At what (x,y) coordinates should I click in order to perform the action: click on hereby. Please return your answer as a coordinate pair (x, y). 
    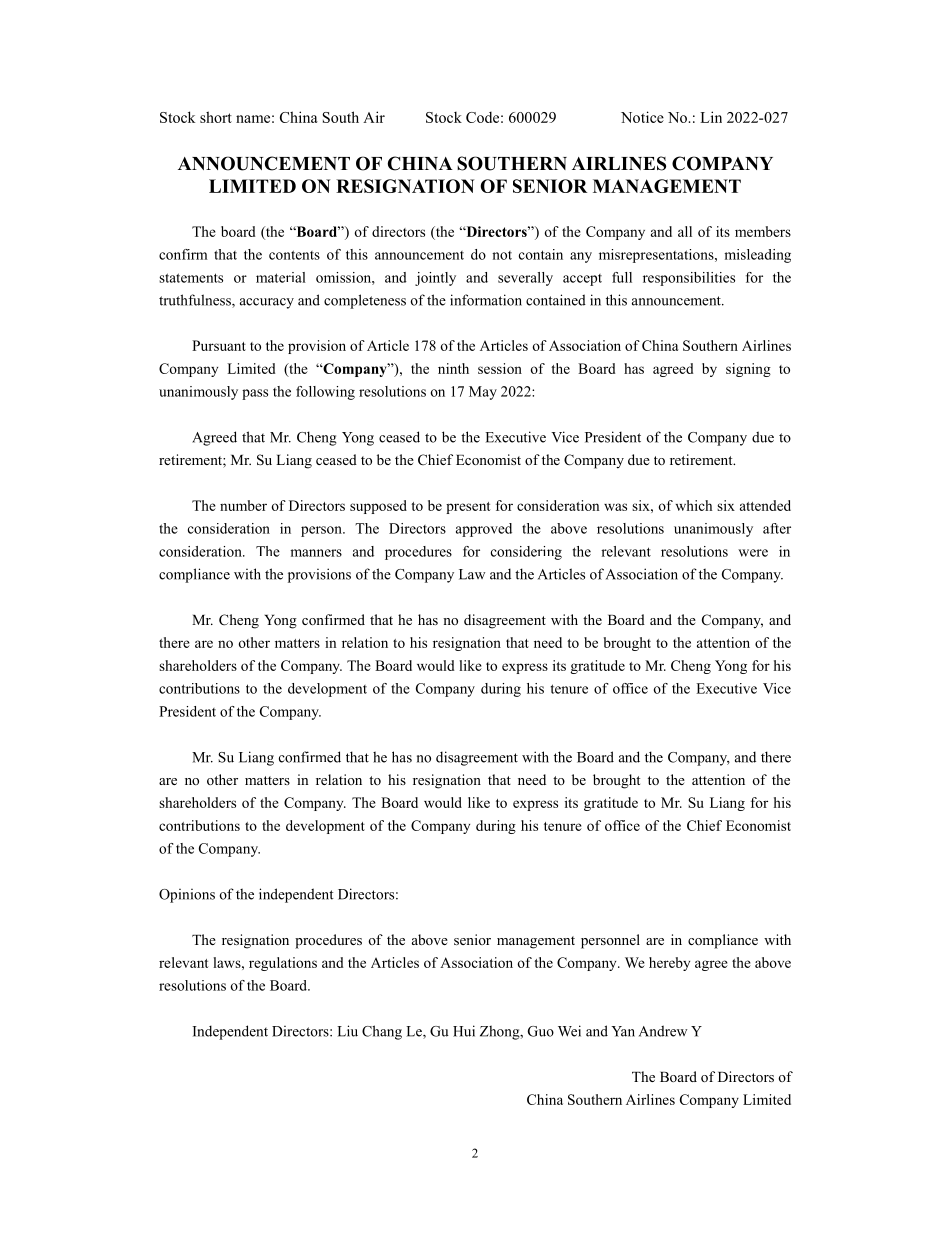
    Looking at the image, I should click on (669, 964).
